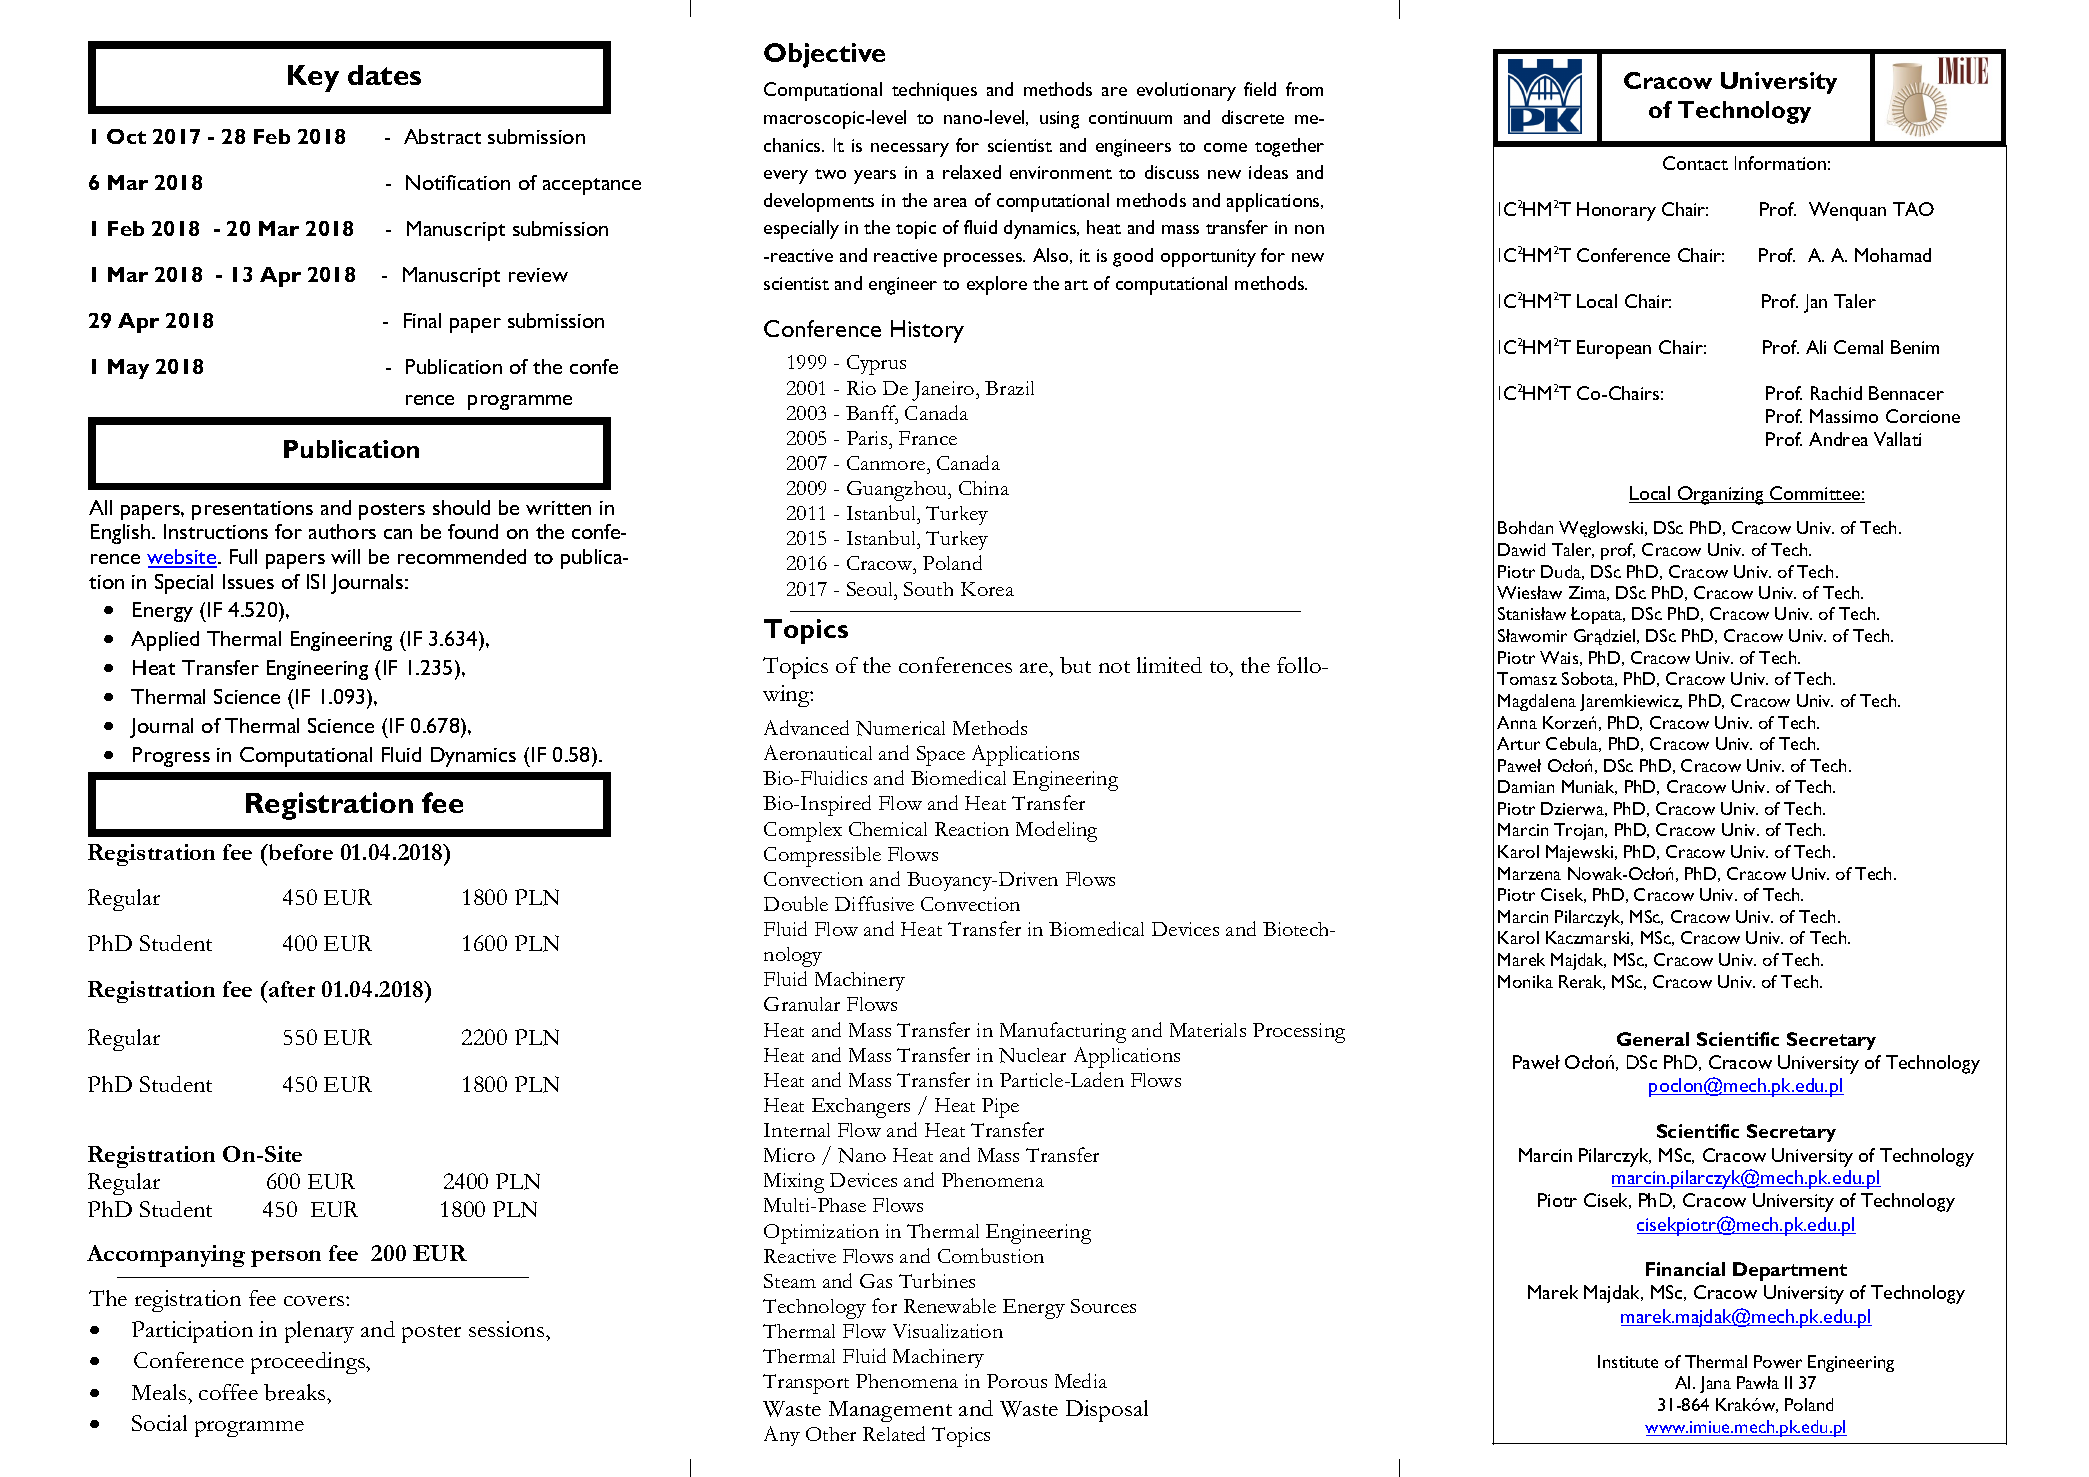  I want to click on General, so click(1653, 1039).
